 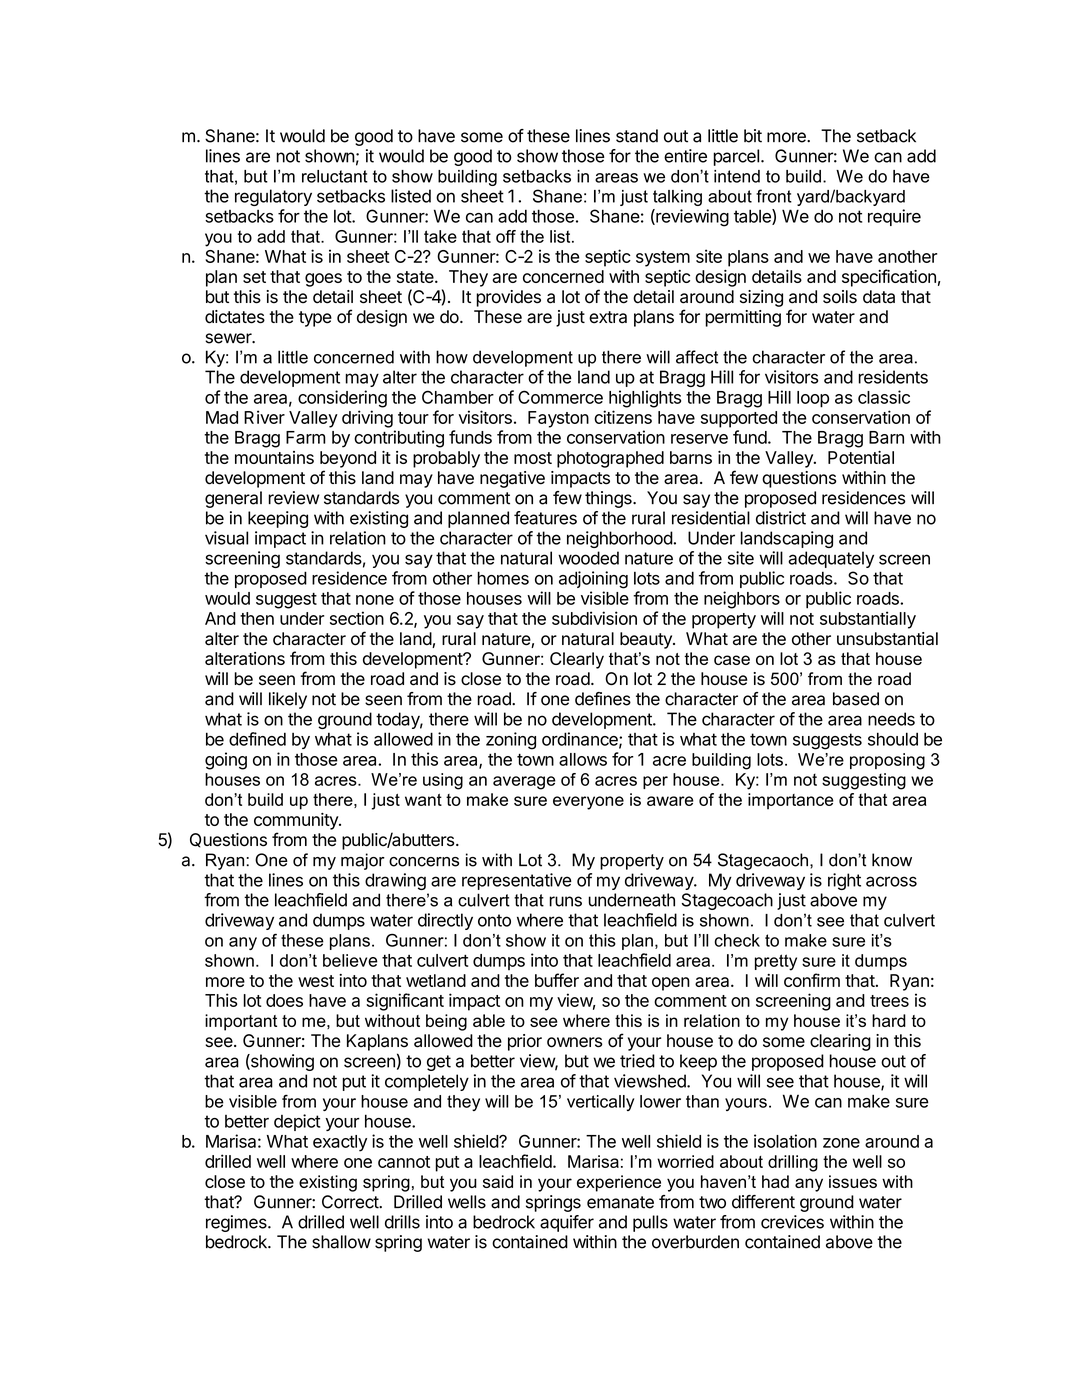 I want to click on off, so click(x=506, y=236).
